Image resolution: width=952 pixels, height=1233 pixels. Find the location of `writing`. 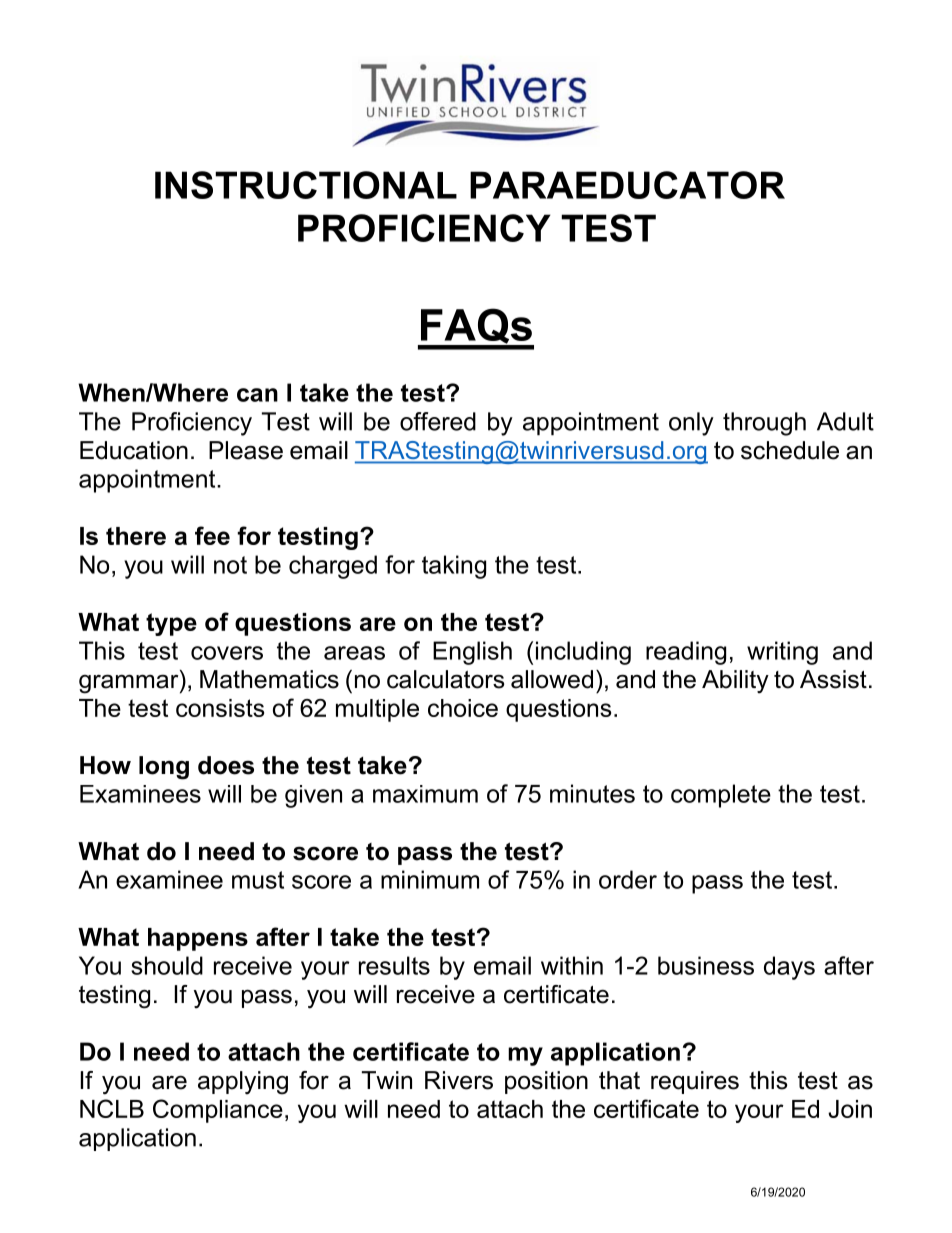

writing is located at coordinates (782, 653).
